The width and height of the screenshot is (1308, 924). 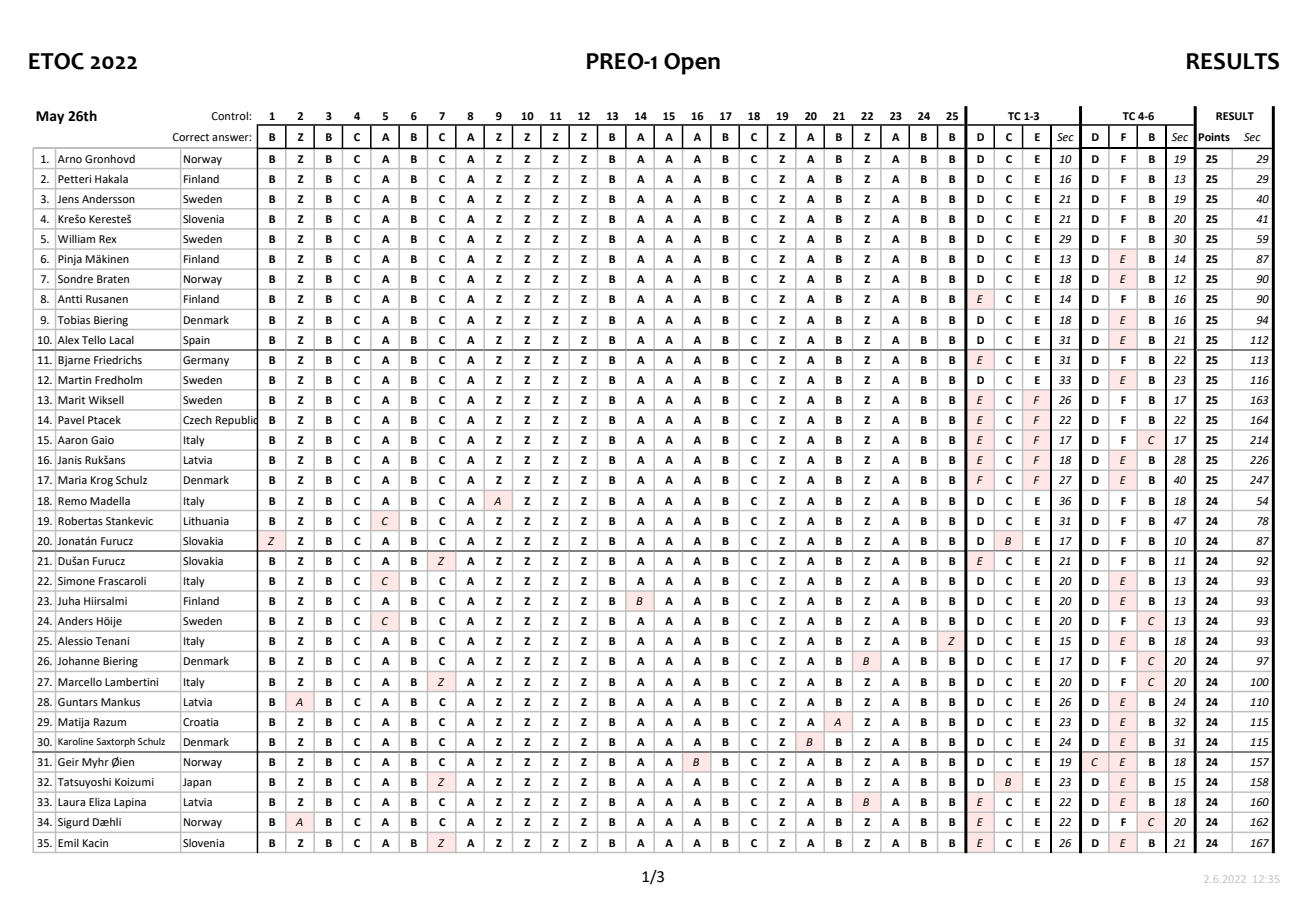 What do you see at coordinates (237, 421) in the screenshot?
I see `Republic` at bounding box center [237, 421].
